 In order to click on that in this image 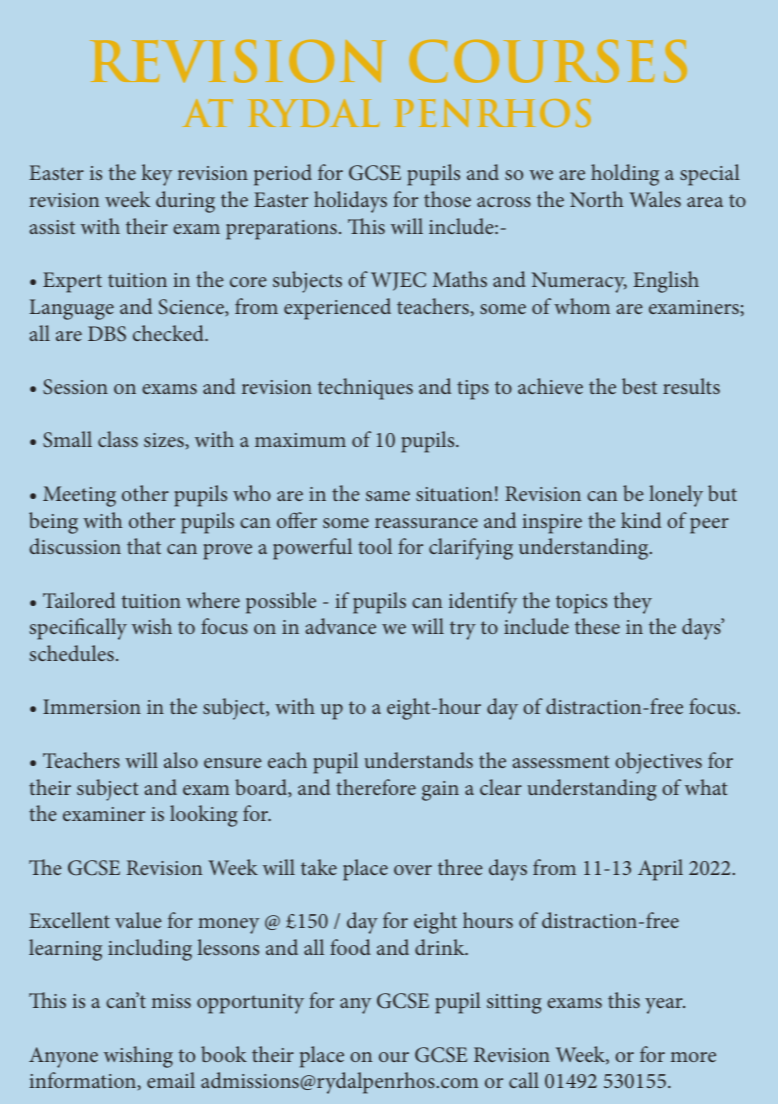, I will do `click(144, 546)`.
